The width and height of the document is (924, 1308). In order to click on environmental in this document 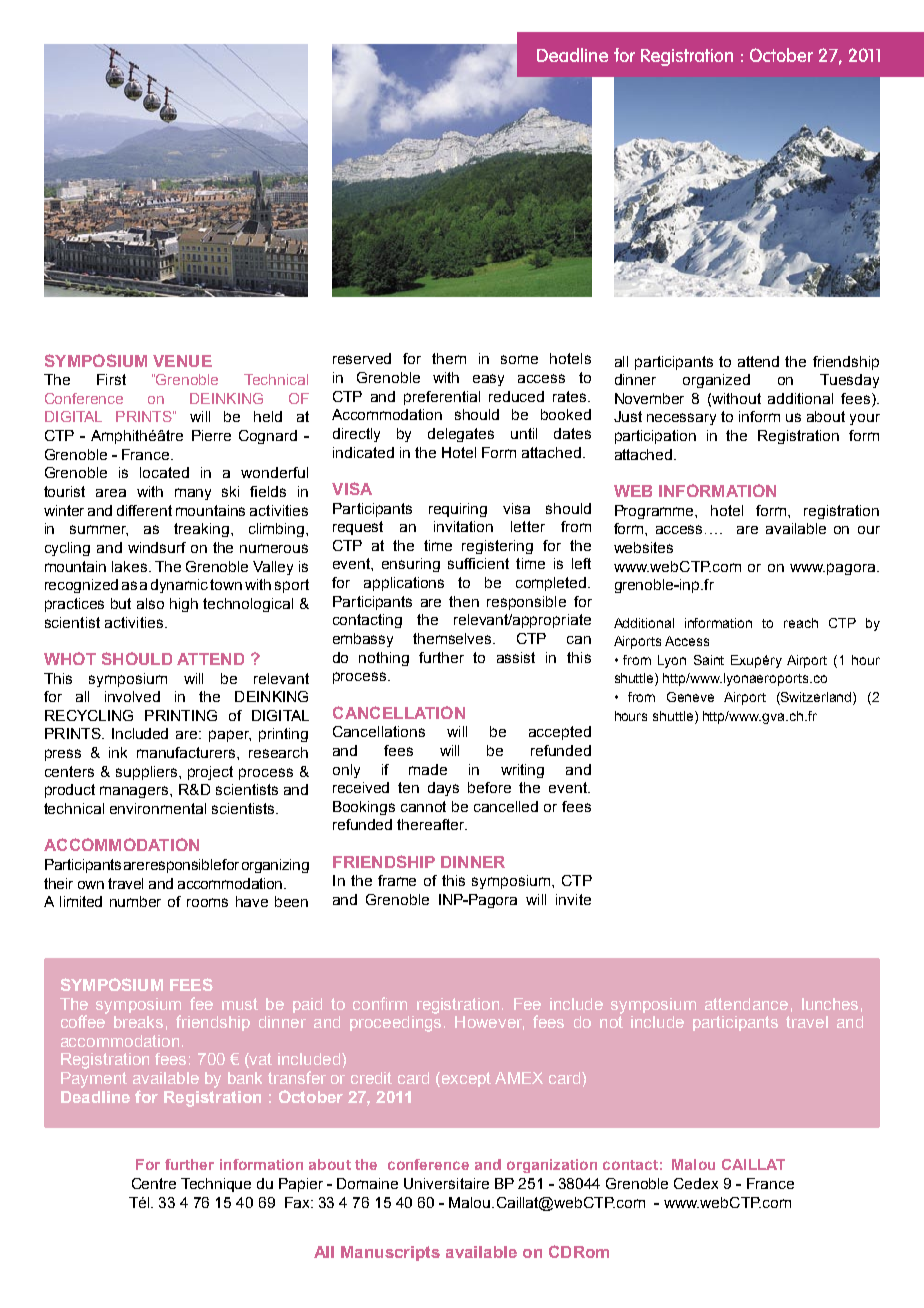, I will do `click(158, 808)`.
